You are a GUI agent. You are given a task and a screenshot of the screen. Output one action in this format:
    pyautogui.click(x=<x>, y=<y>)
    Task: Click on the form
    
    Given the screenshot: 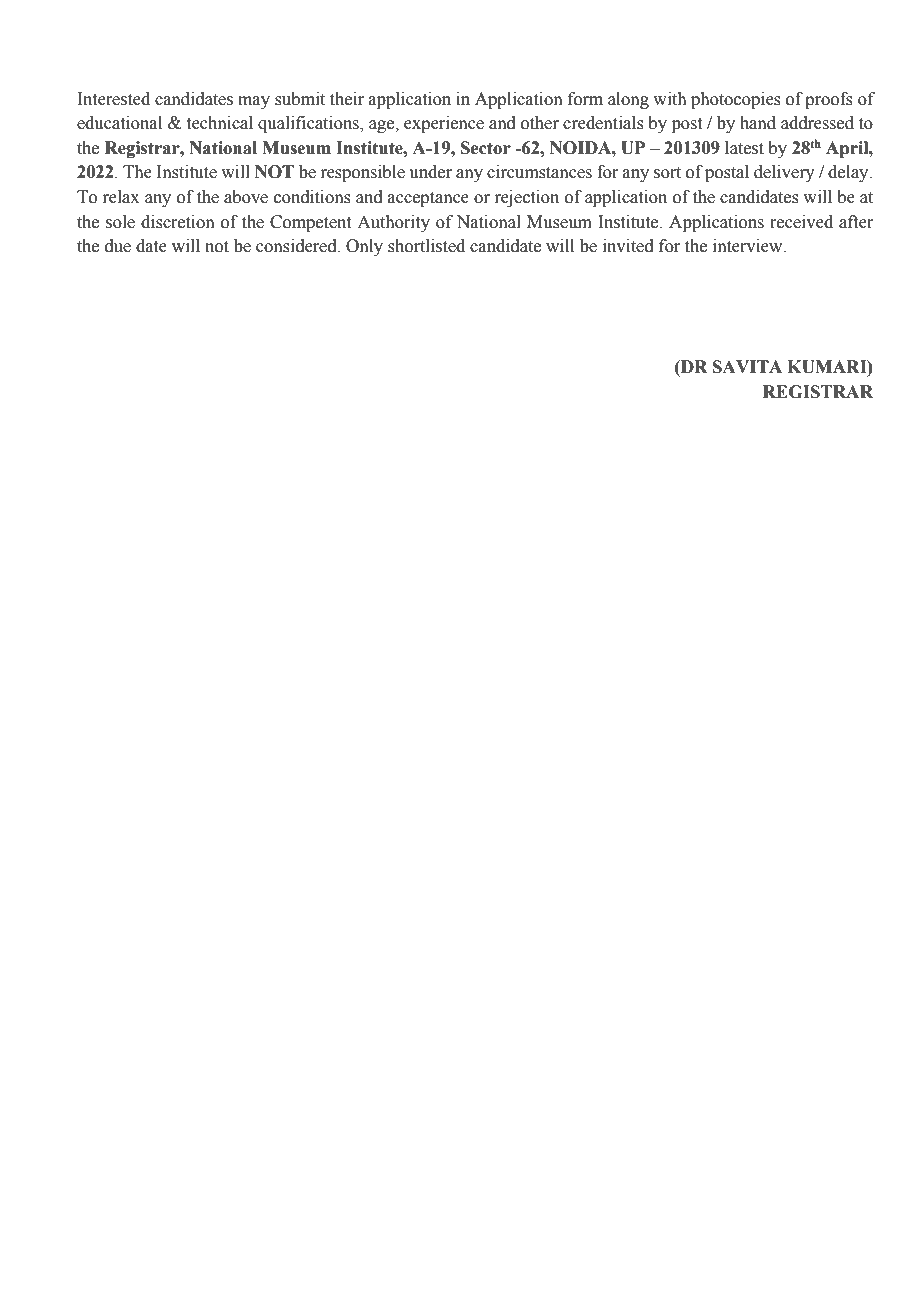 What is the action you would take?
    pyautogui.click(x=585, y=99)
